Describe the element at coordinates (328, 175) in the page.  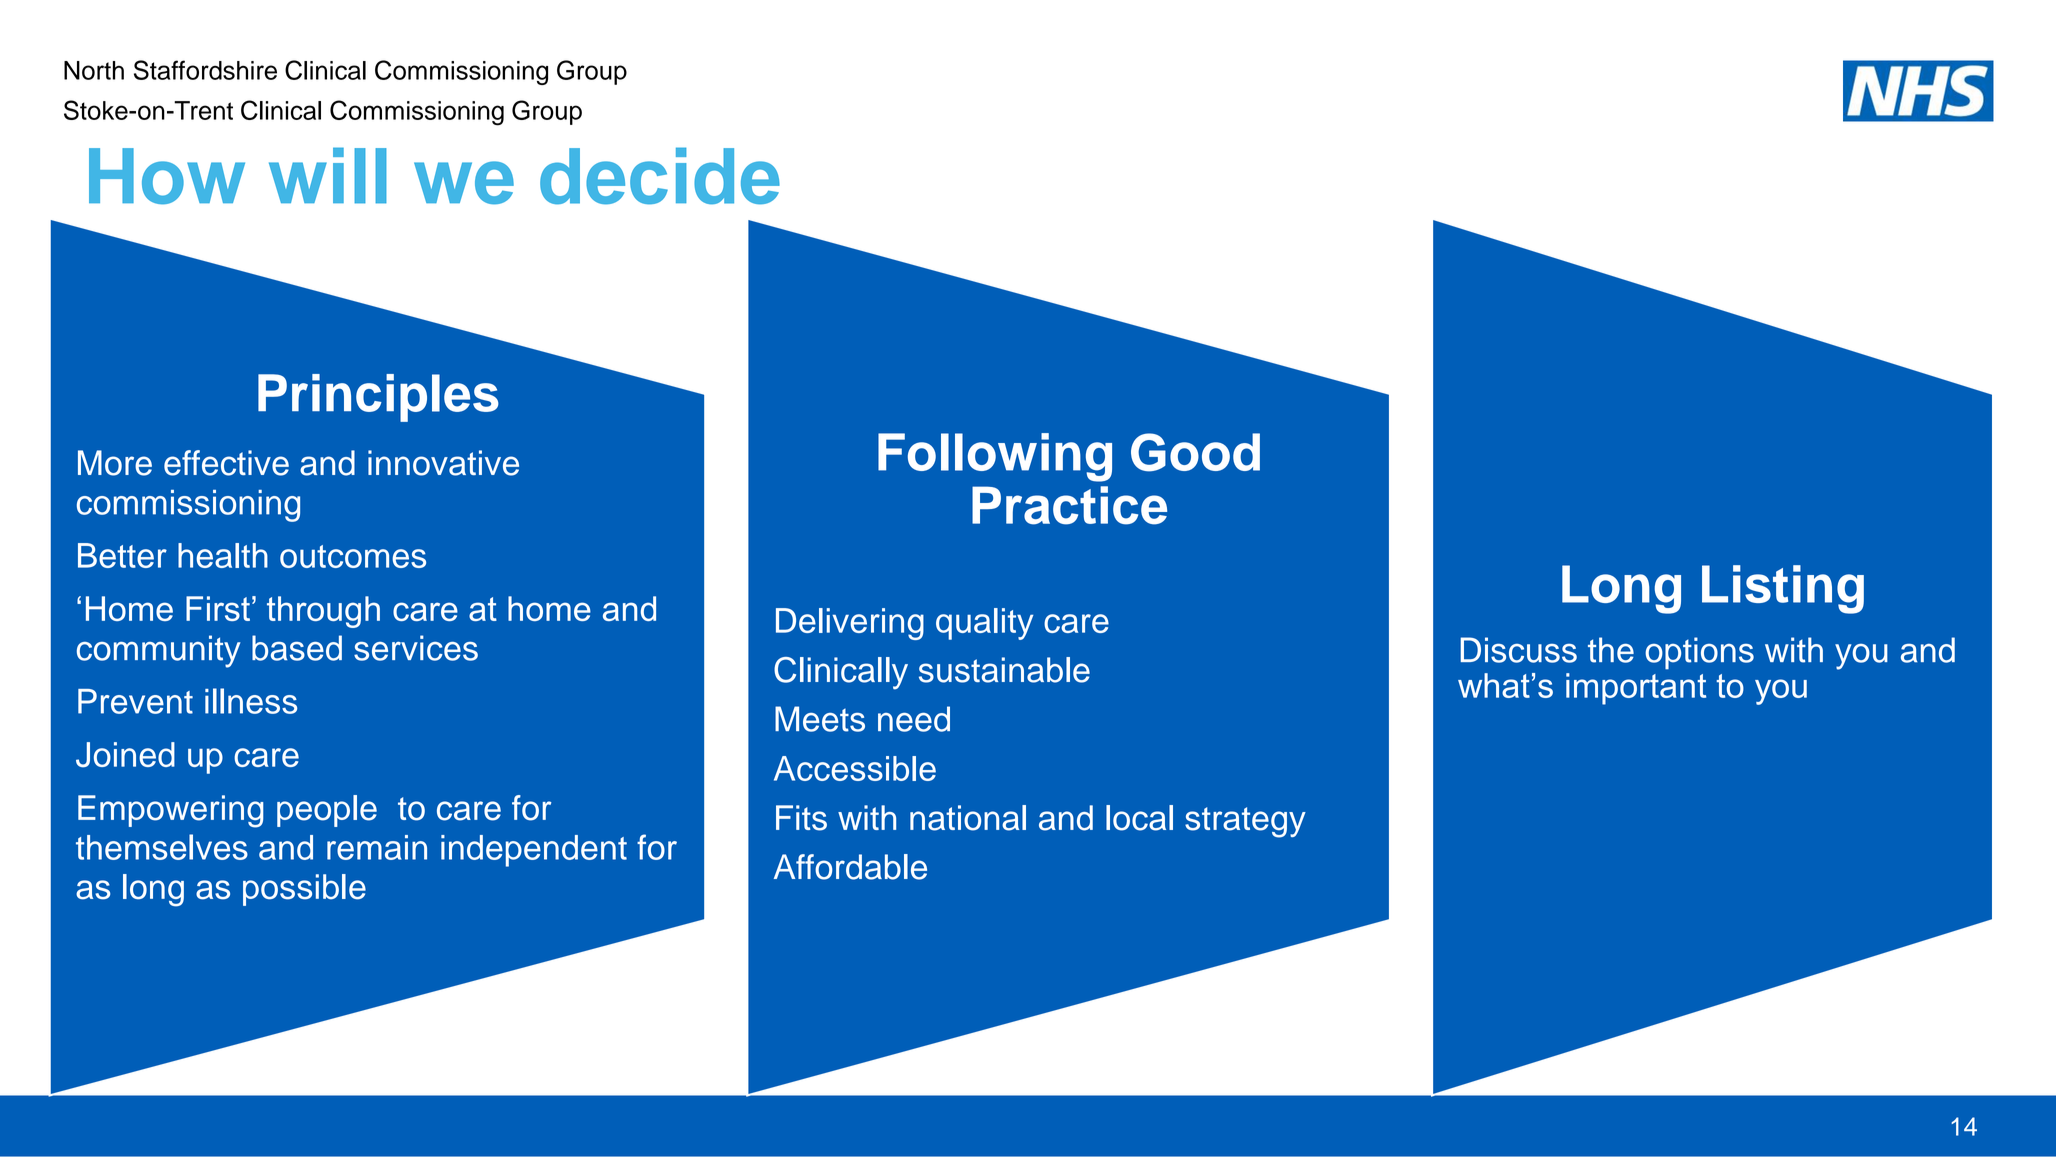
I see `will` at that location.
